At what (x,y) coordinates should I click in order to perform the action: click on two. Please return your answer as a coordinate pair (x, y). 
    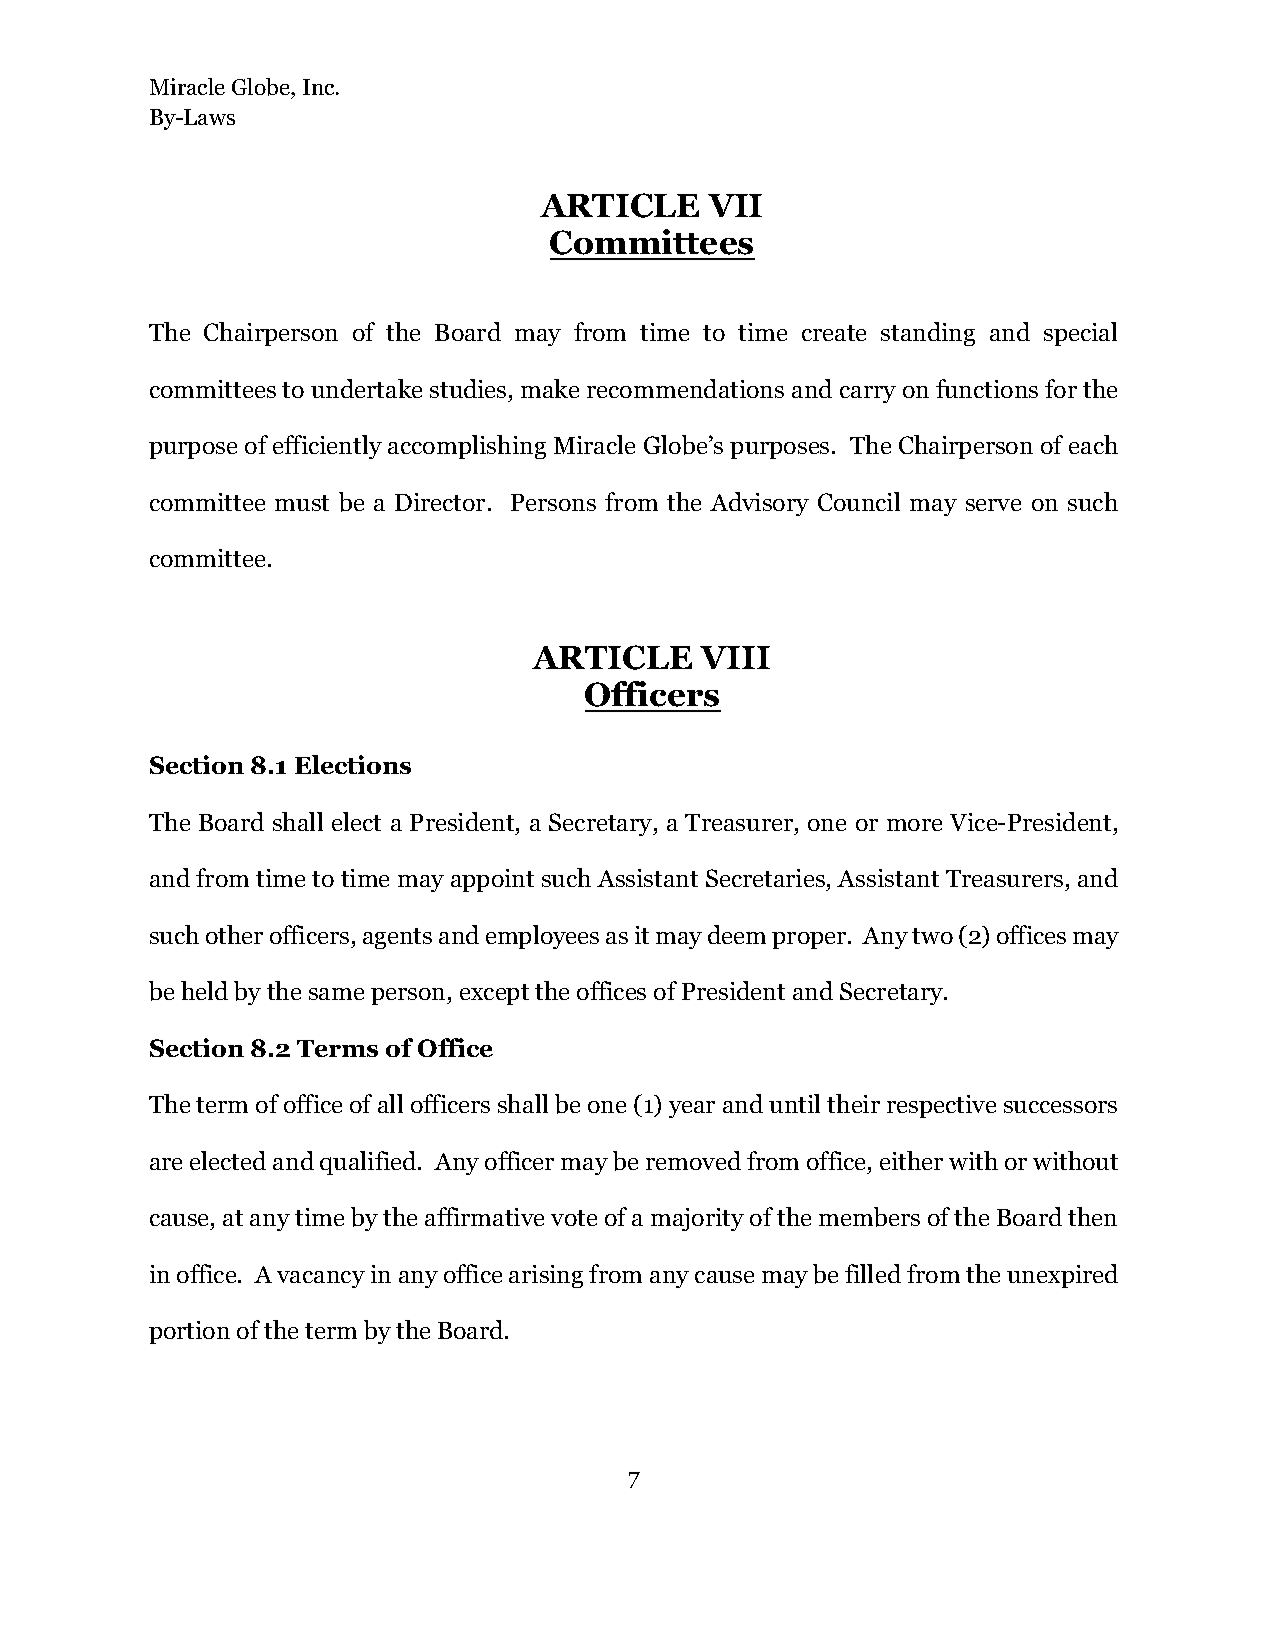
    Looking at the image, I should click on (932, 936).
